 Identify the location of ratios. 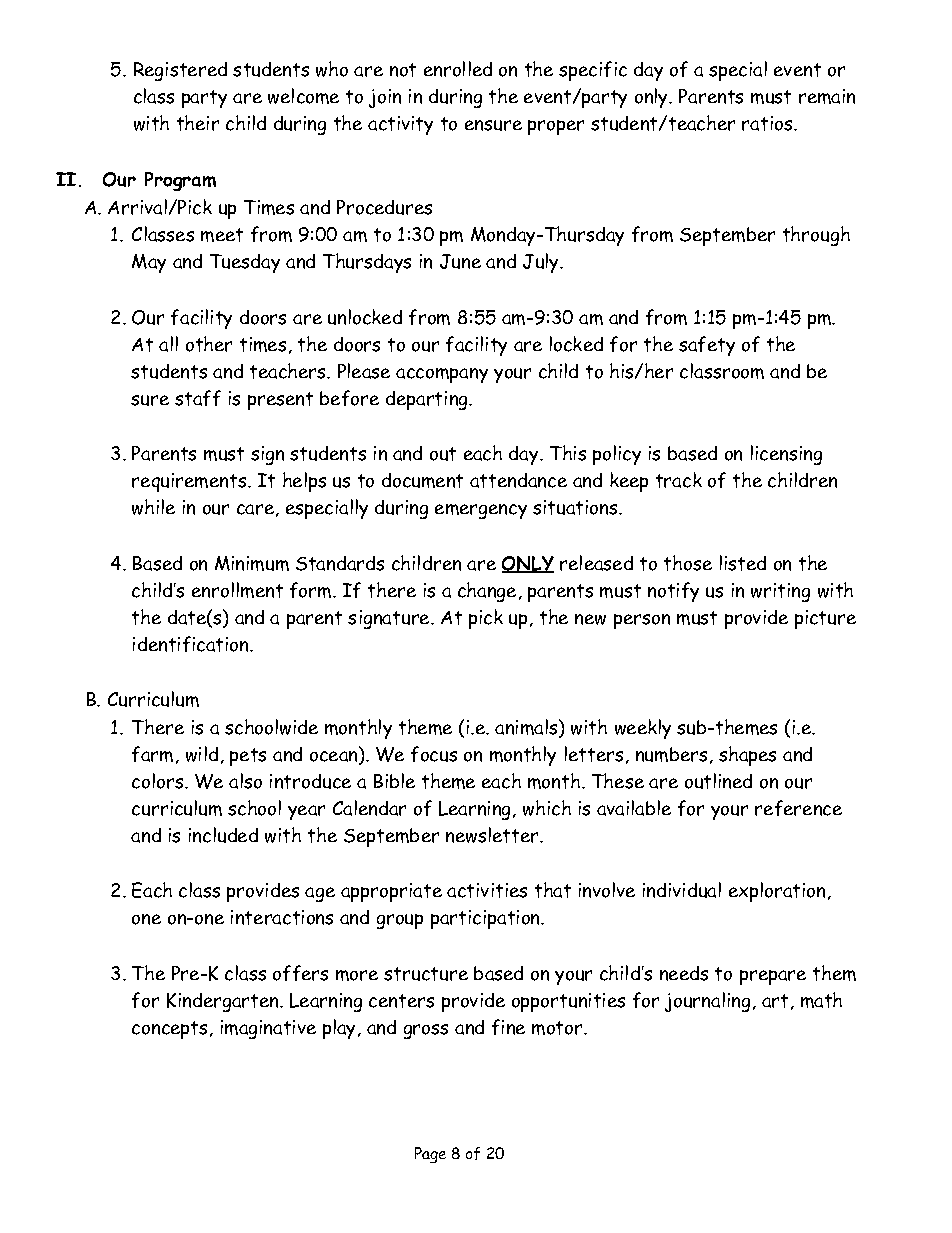
(767, 123).
